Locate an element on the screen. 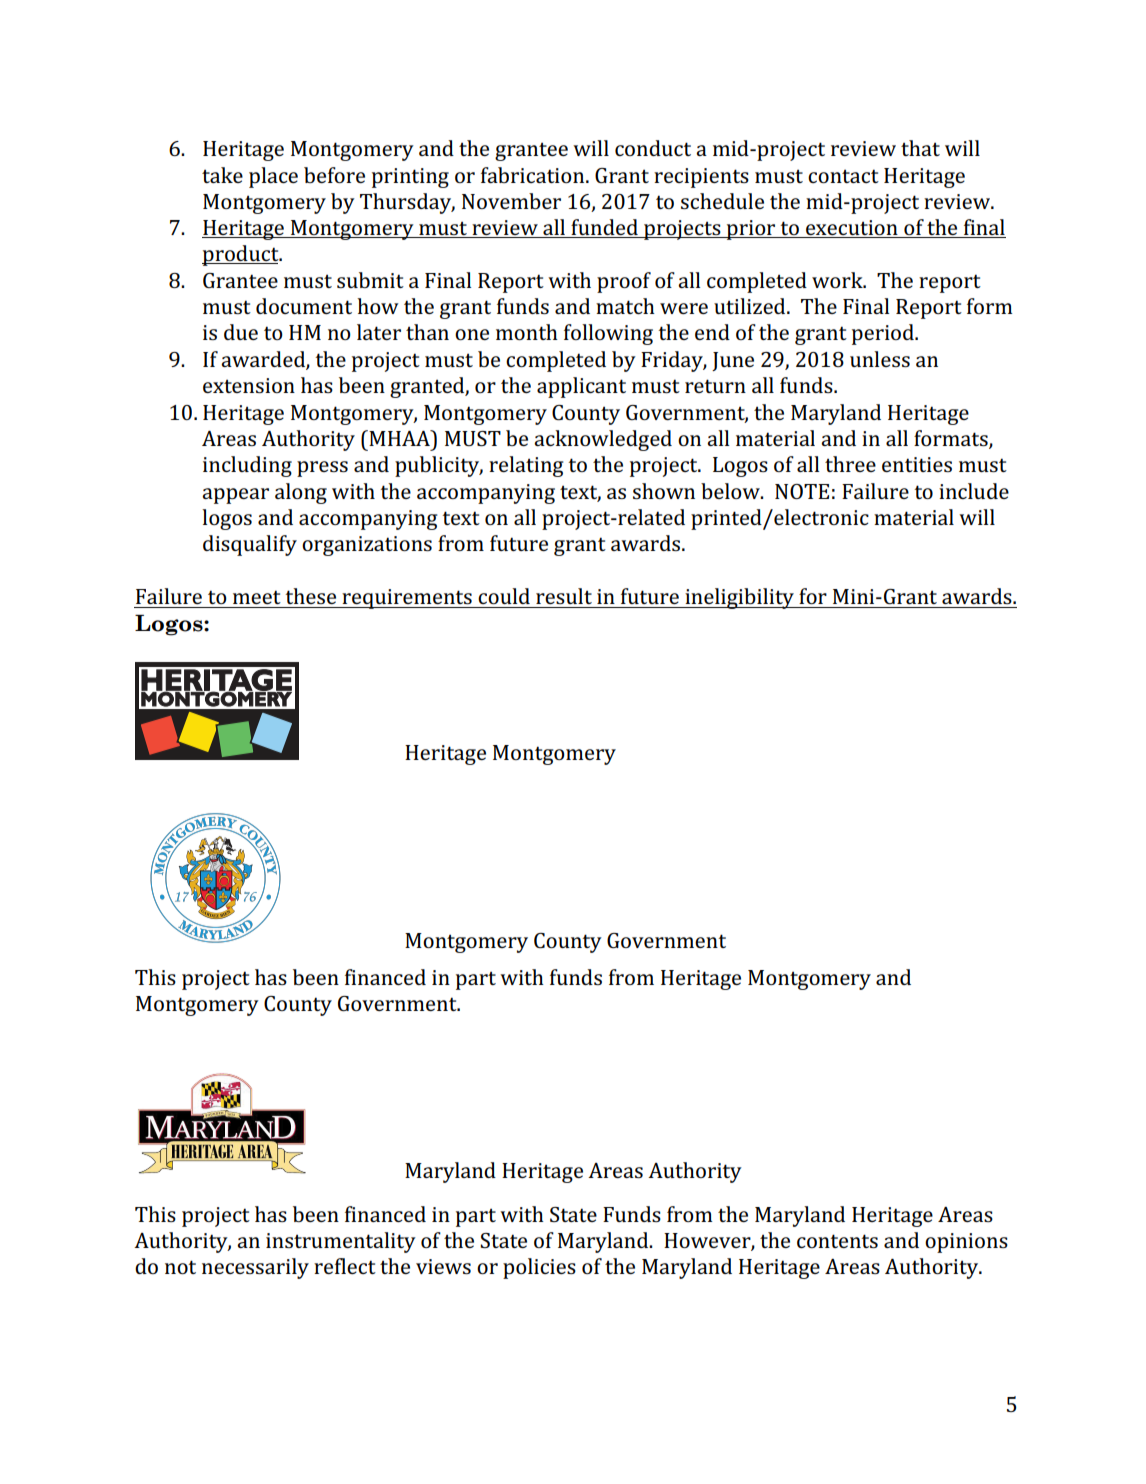 The image size is (1146, 1484). result is located at coordinates (564, 596).
